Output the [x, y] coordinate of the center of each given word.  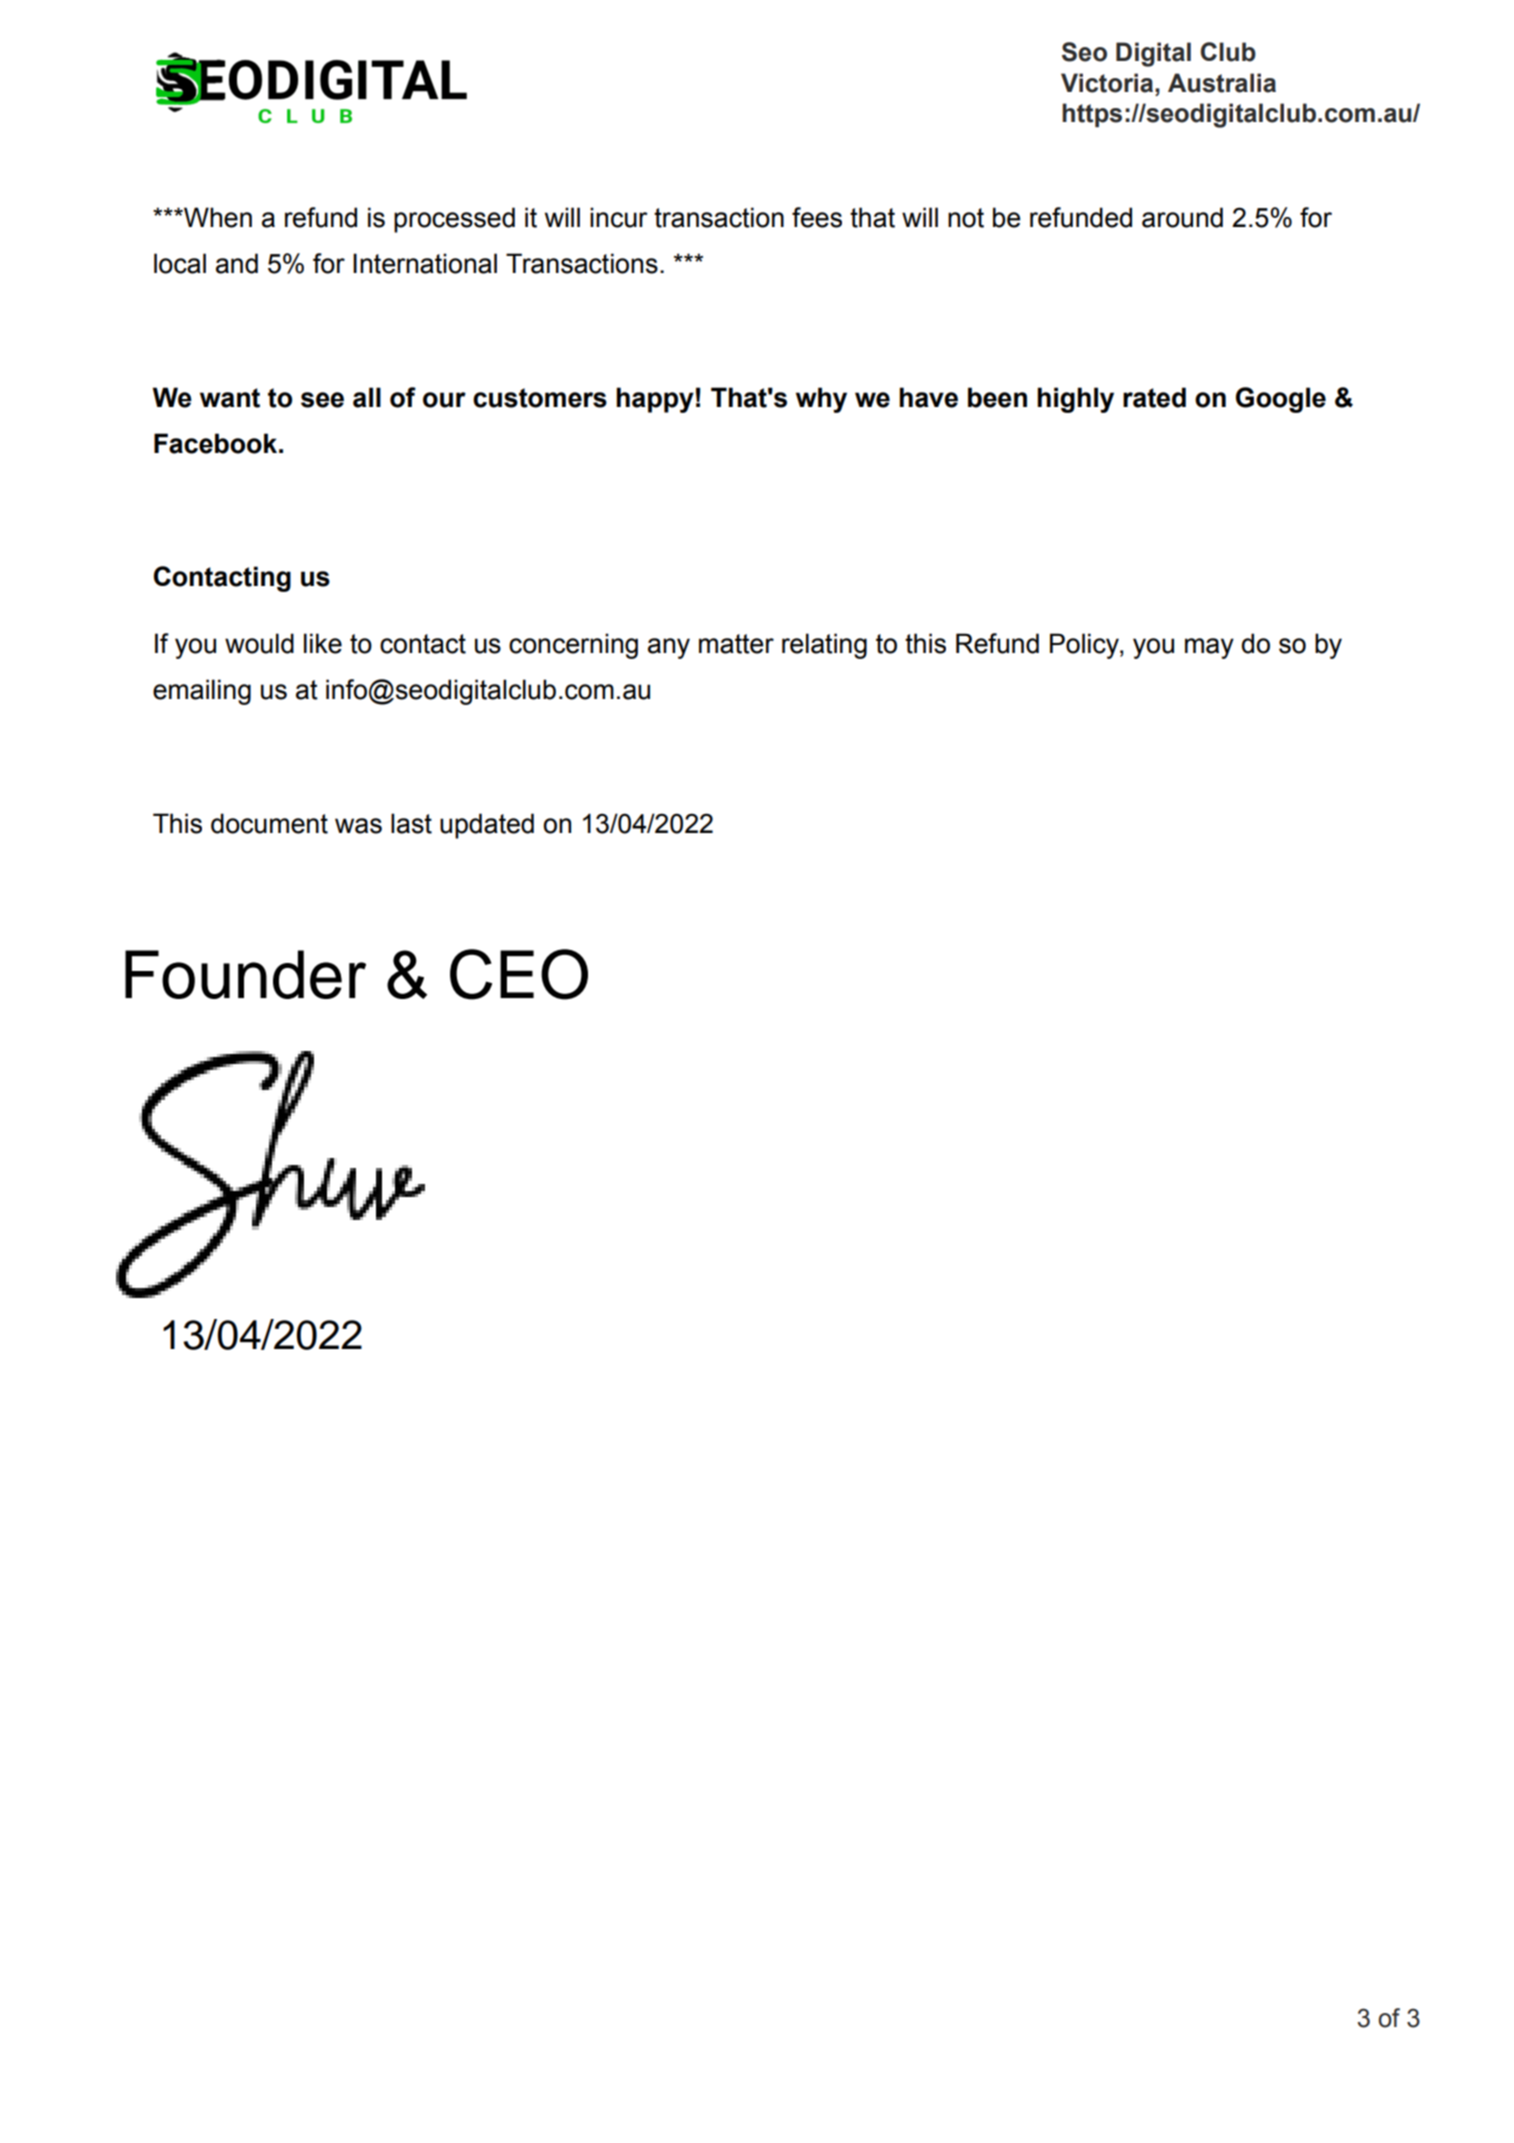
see [322, 400]
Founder [245, 974]
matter [736, 644]
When [217, 217]
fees [817, 217]
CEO [519, 974]
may [1209, 648]
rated [1154, 397]
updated [487, 826]
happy [655, 400]
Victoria [1108, 83]
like [323, 643]
